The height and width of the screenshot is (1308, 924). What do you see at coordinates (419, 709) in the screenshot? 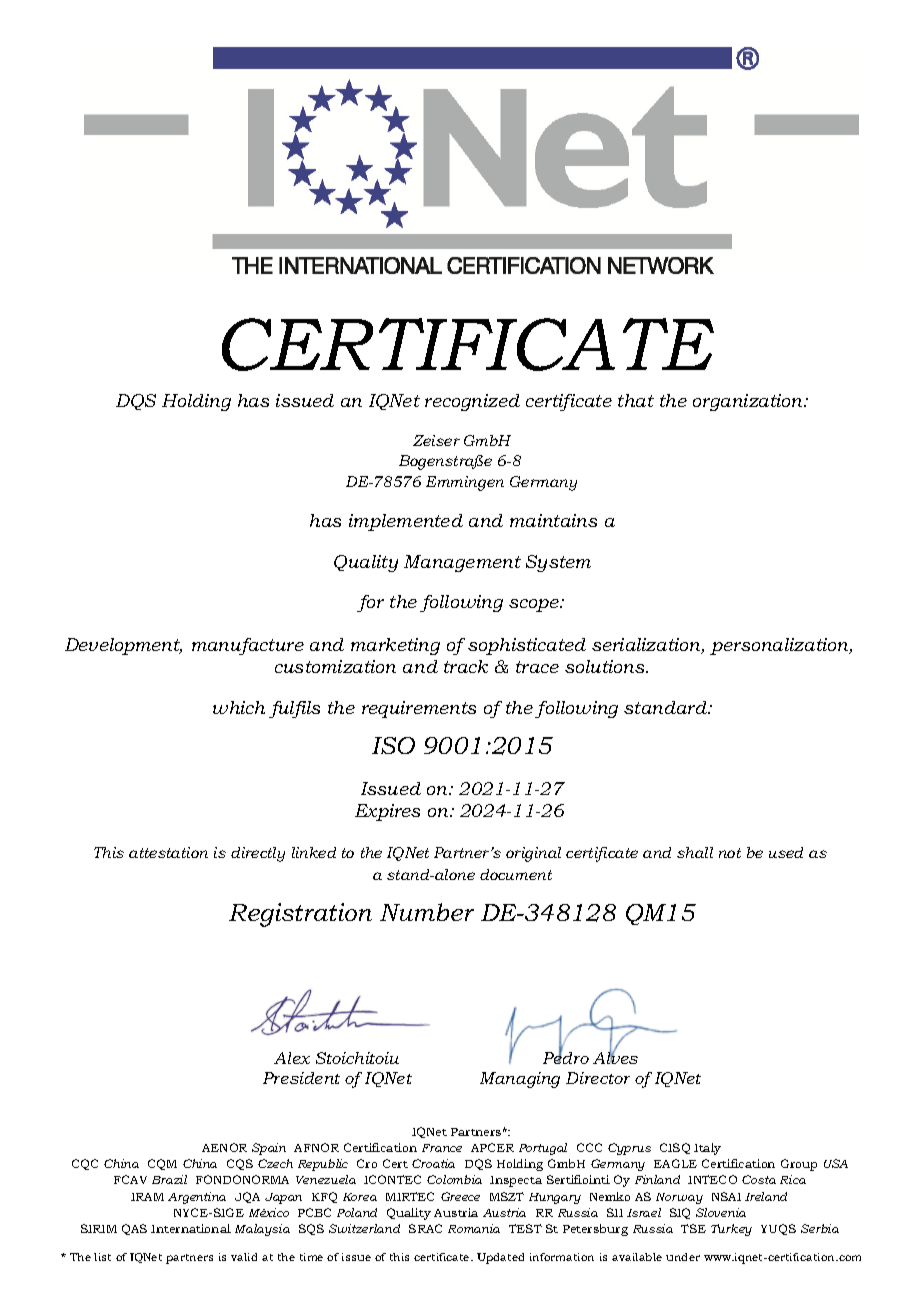
I see `requirements` at bounding box center [419, 709].
